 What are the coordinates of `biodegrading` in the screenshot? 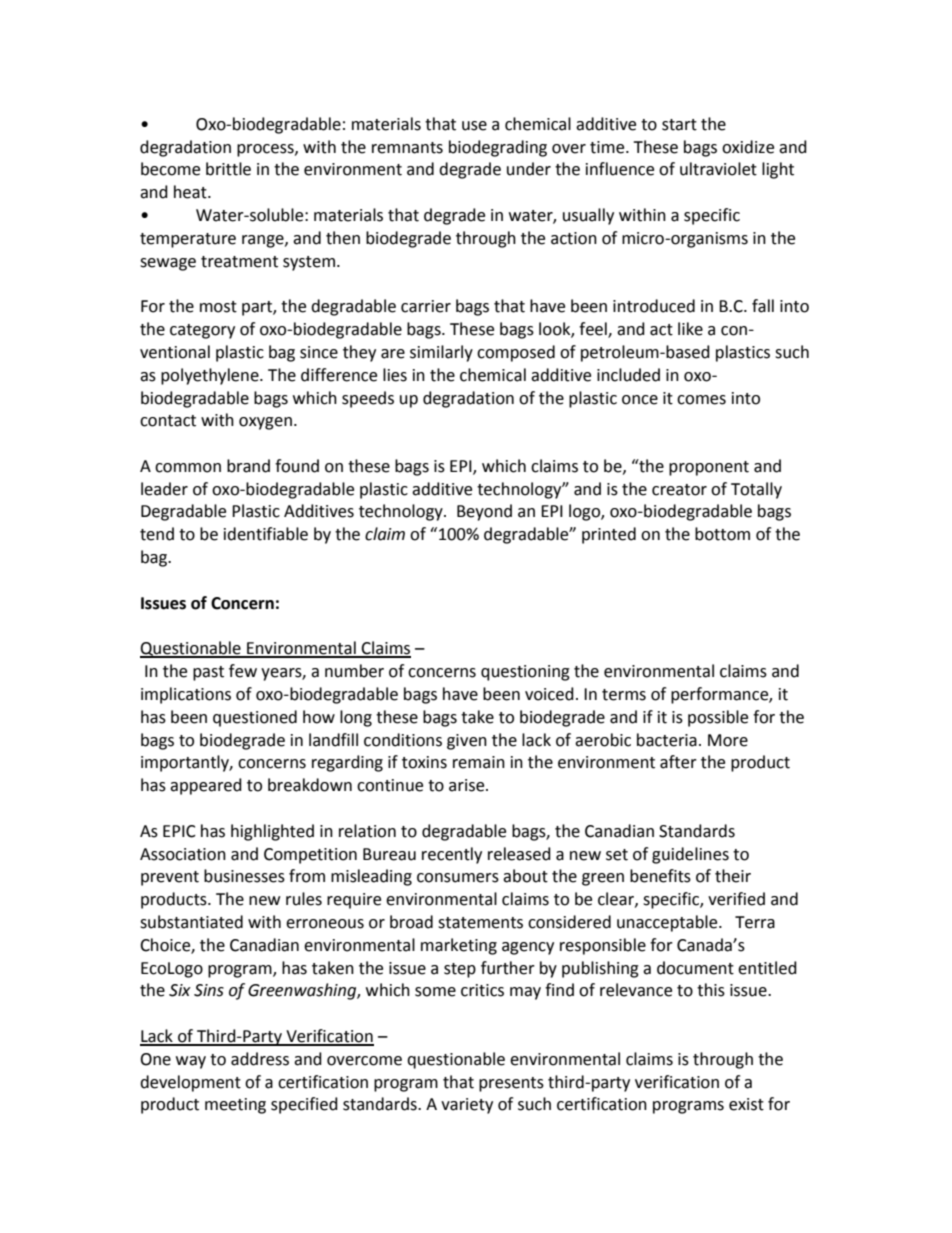 It's located at (498, 148).
